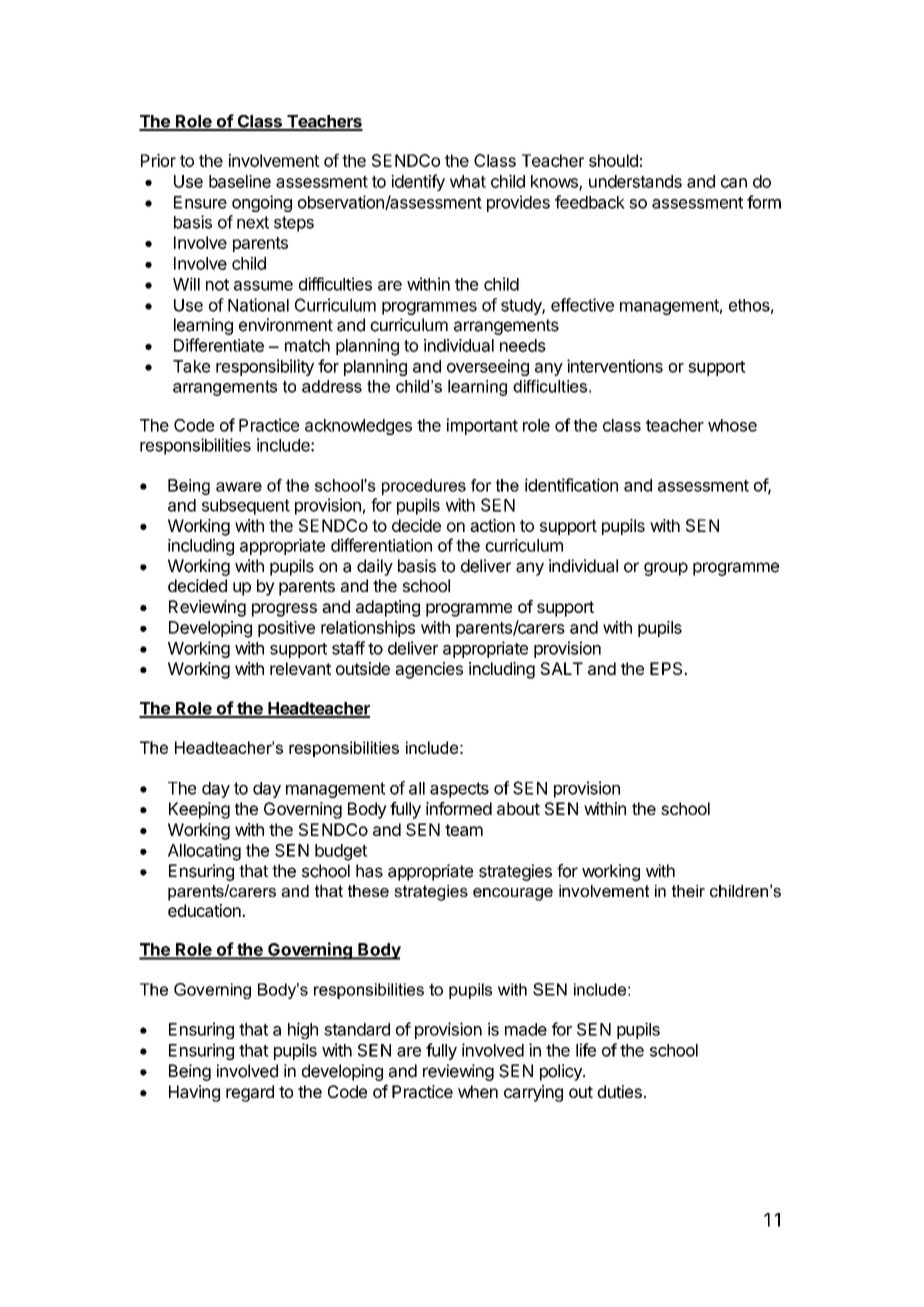 The width and height of the image is (924, 1307). Describe the element at coordinates (619, 1091) in the image. I see `duties` at that location.
